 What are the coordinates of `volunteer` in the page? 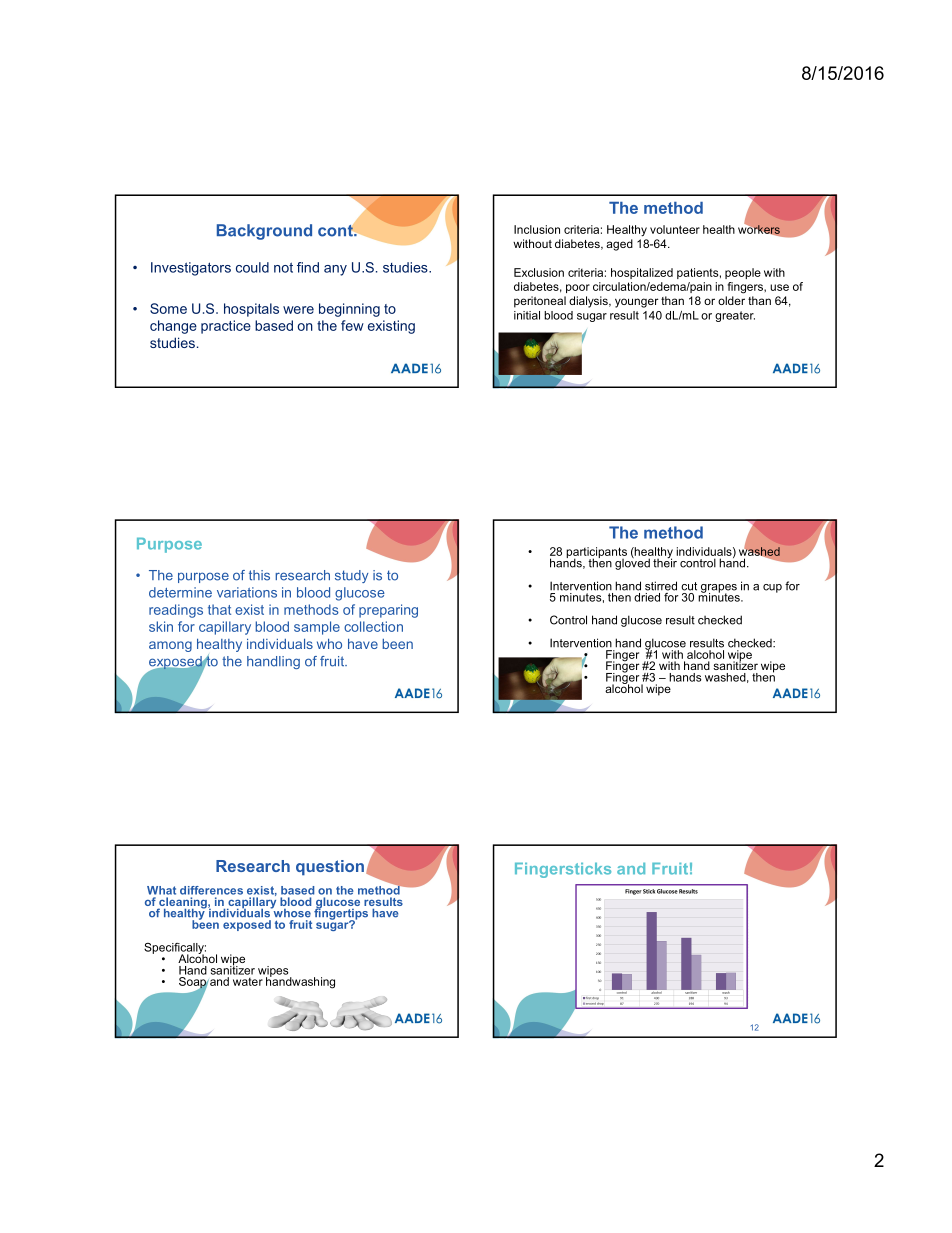 It's located at (675, 229).
